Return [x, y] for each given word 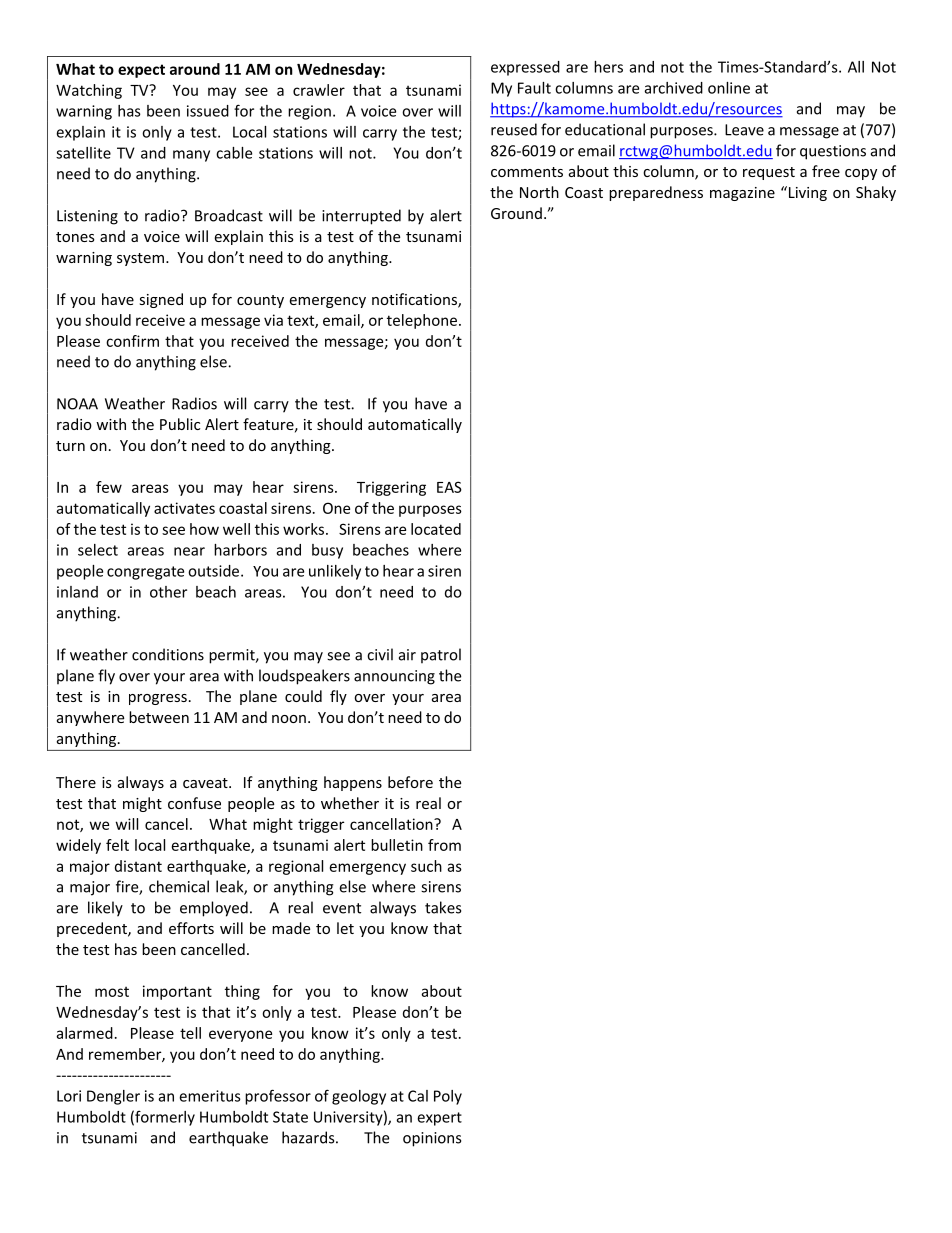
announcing [394, 677]
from [444, 845]
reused [514, 129]
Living [806, 193]
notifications [415, 300]
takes [443, 907]
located [436, 529]
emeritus [210, 1096]
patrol [441, 656]
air [407, 655]
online [729, 88]
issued [208, 111]
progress [158, 699]
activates [184, 508]
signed [161, 300]
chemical [179, 886]
